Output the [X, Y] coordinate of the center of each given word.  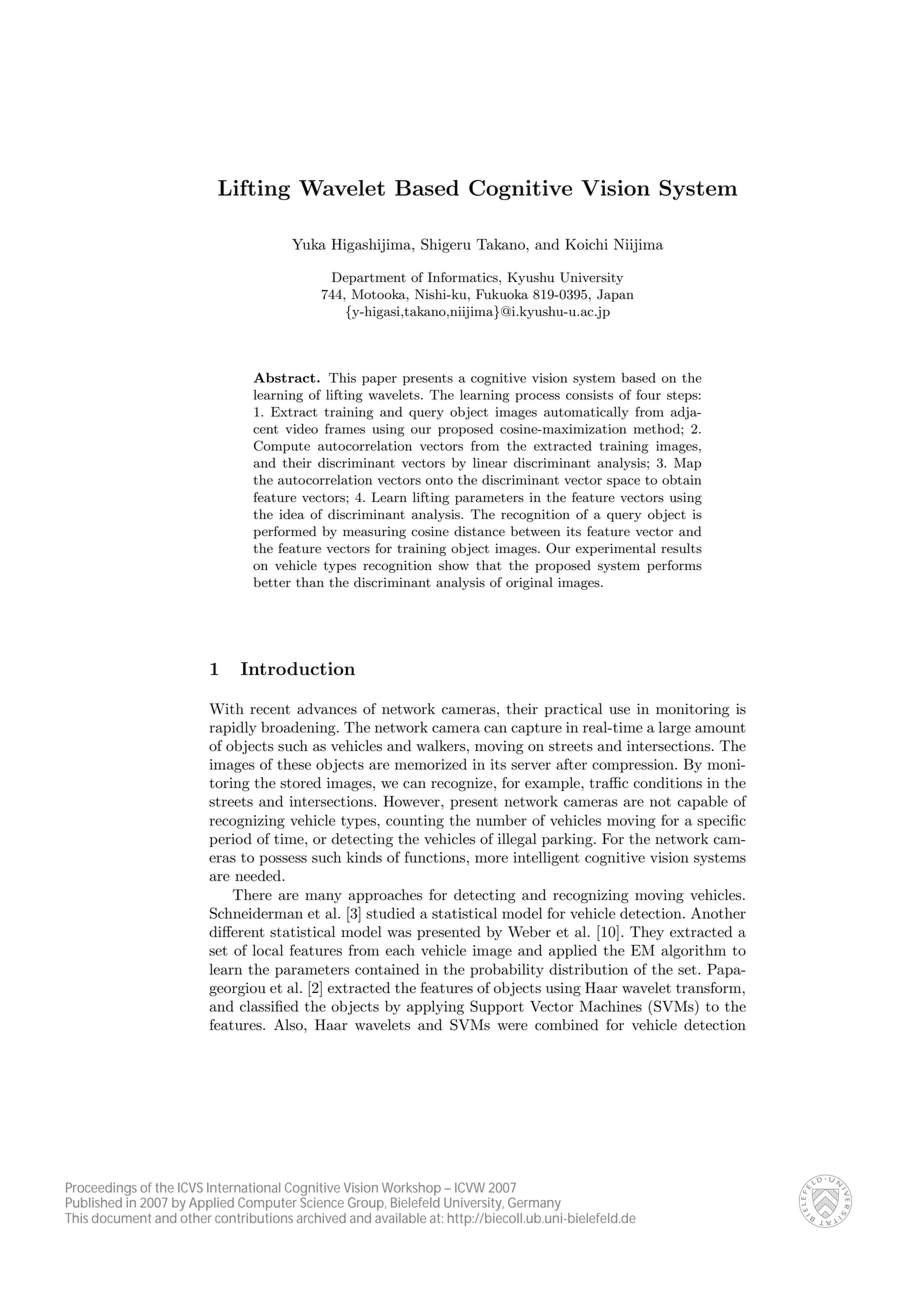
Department [369, 278]
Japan [615, 295]
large [675, 728]
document [121, 1218]
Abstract [286, 377]
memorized [431, 764]
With [226, 709]
